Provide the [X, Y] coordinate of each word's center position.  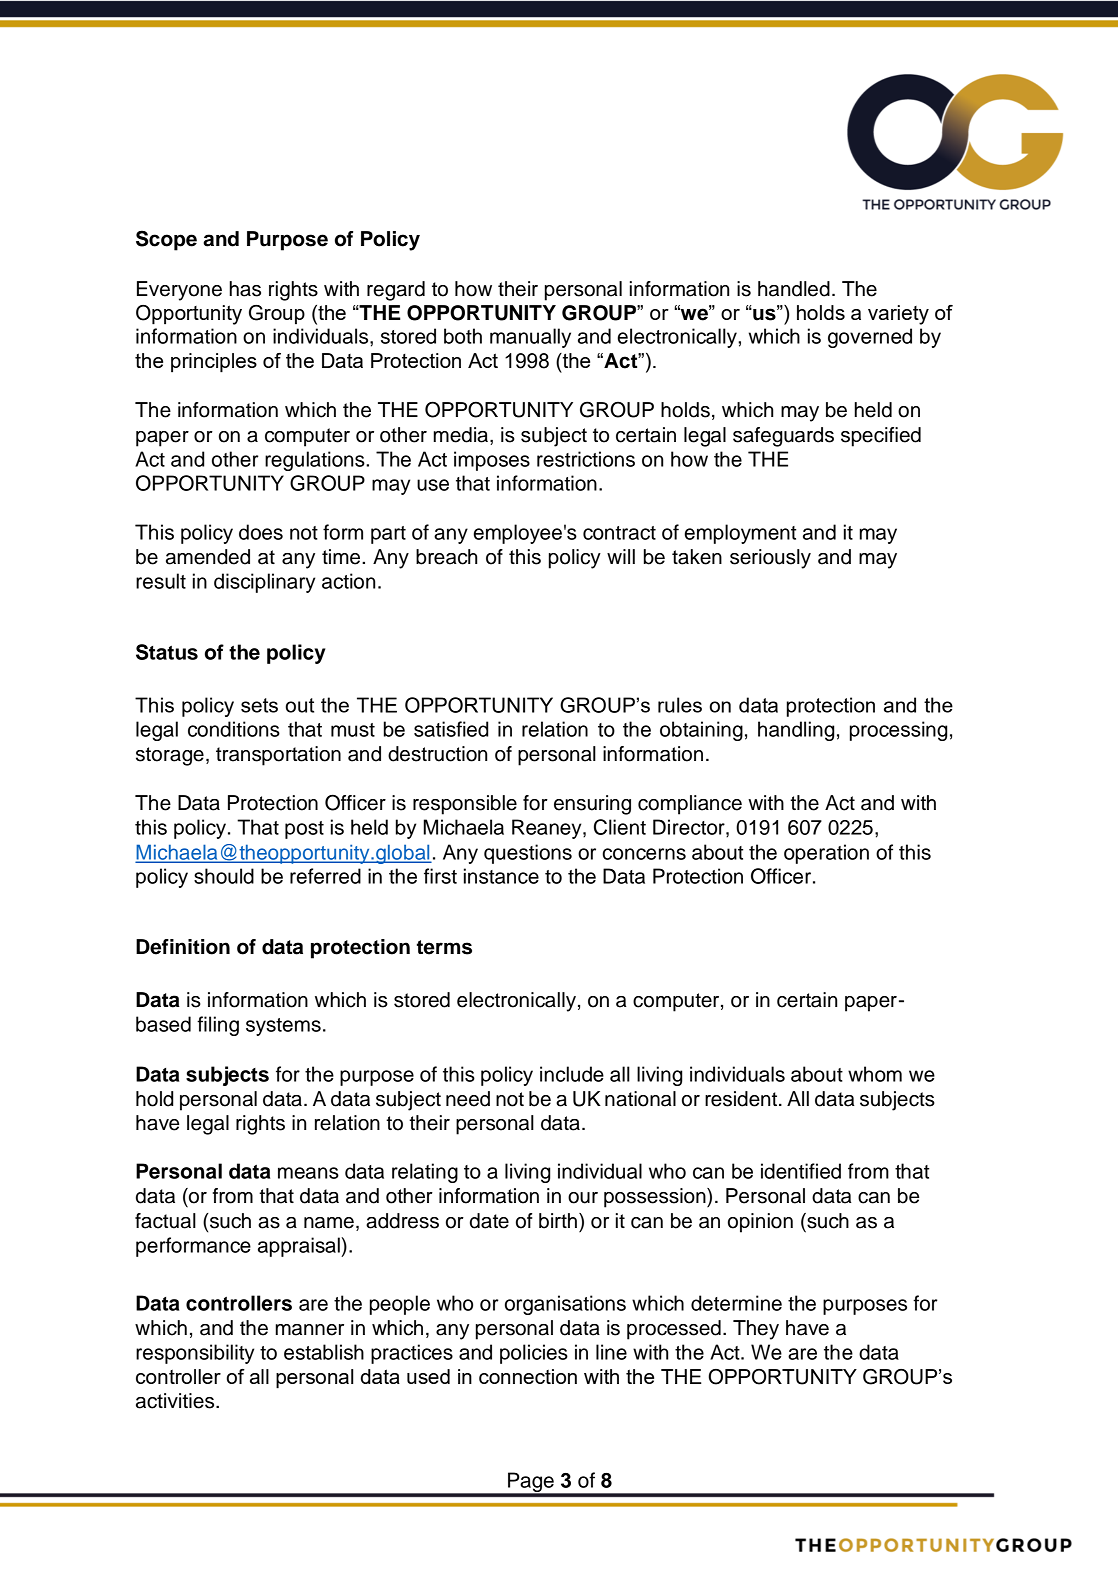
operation [826, 854]
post [304, 830]
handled [794, 289]
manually [530, 338]
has [245, 289]
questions [528, 854]
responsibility [195, 1354]
